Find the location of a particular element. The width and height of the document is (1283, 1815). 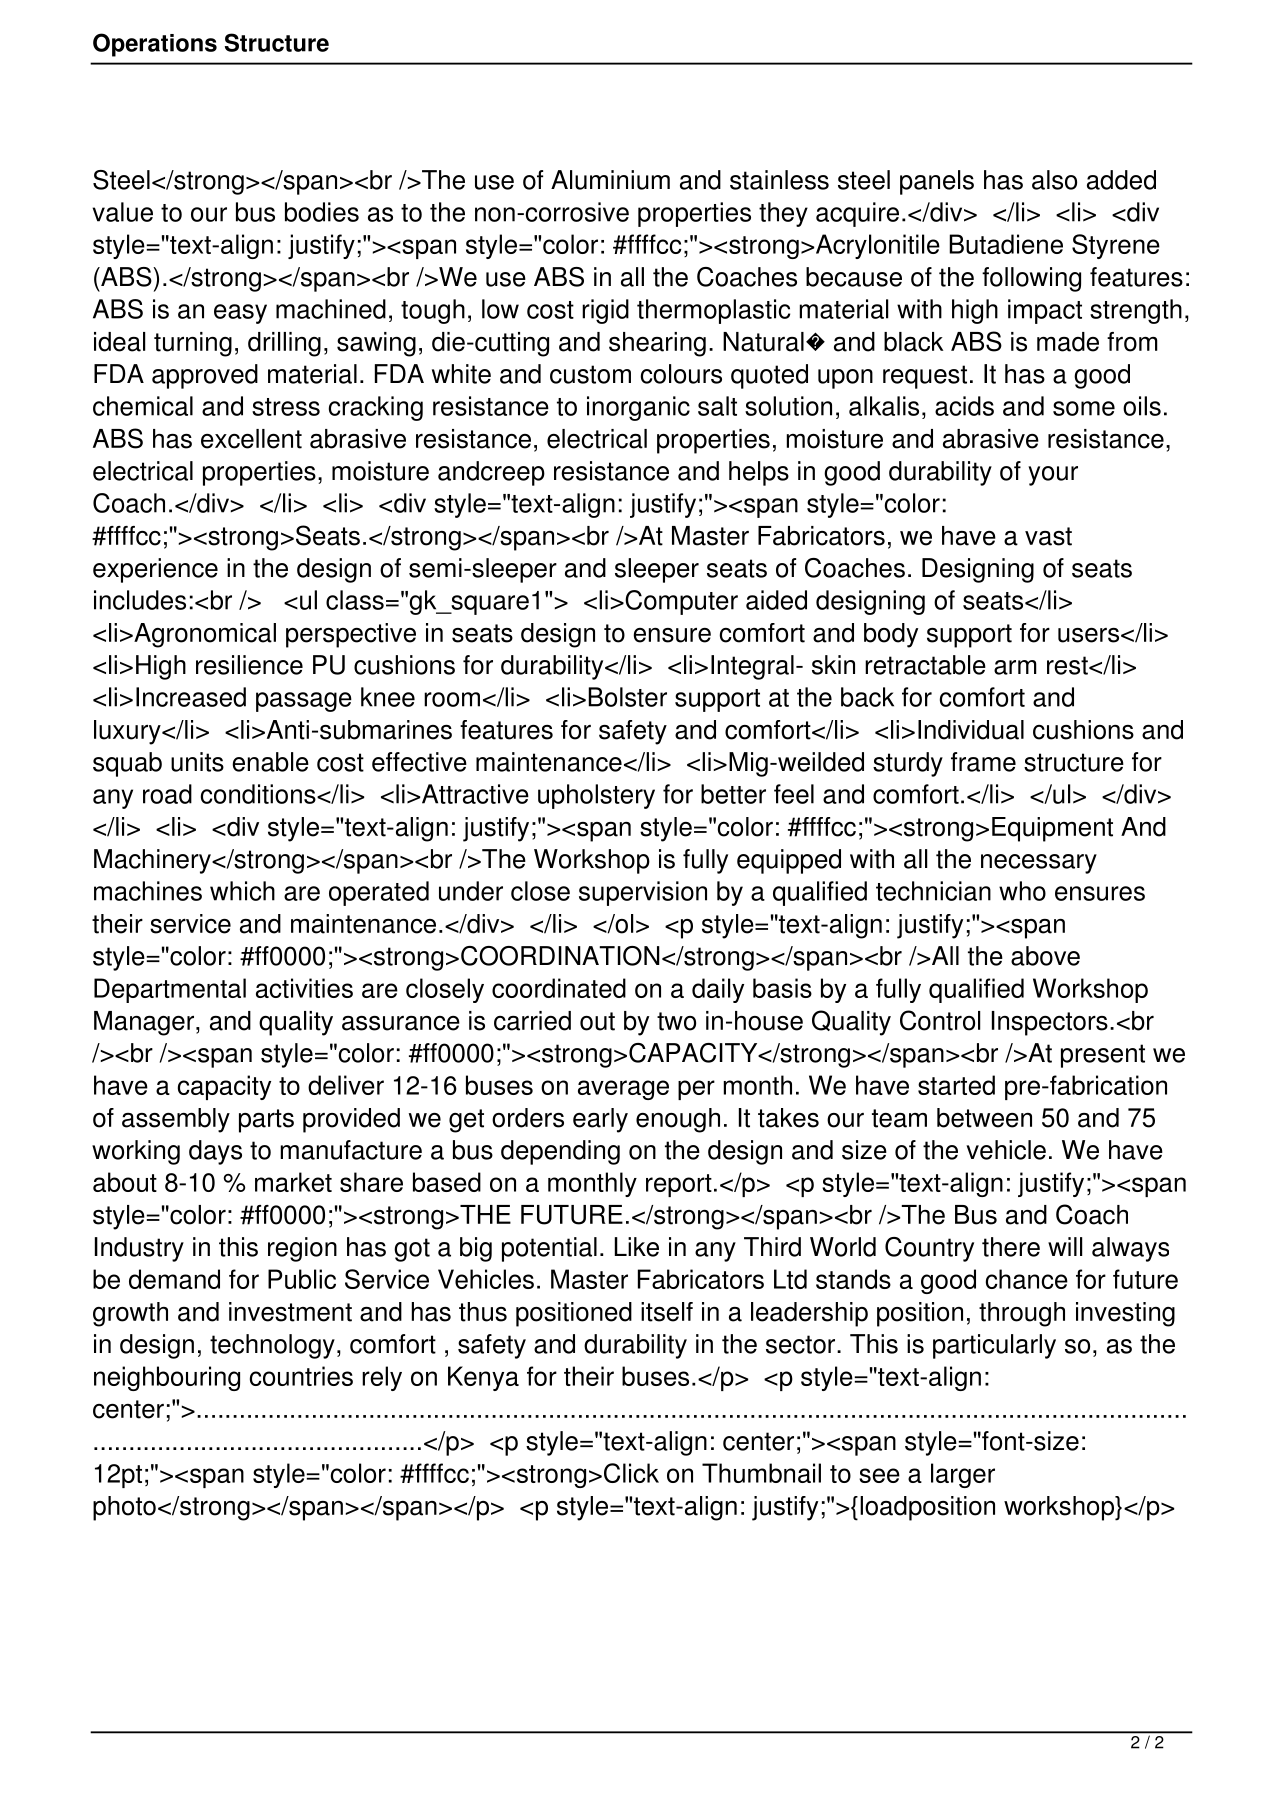

between is located at coordinates (984, 1118).
